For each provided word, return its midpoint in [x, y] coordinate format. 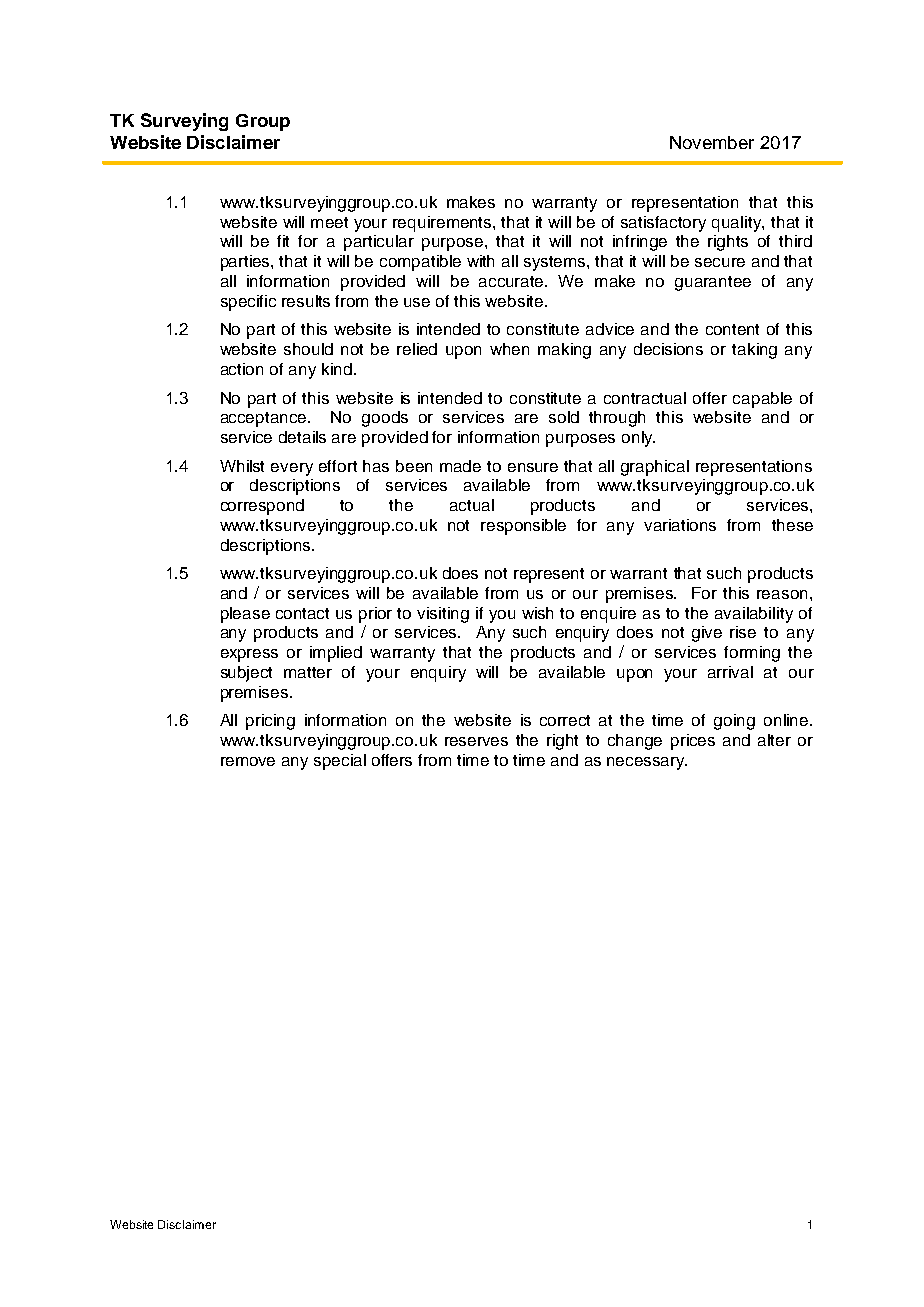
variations [680, 525]
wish [537, 613]
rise [743, 632]
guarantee [713, 283]
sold [564, 417]
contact [302, 613]
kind [337, 369]
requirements [443, 224]
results [306, 301]
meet [329, 222]
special [340, 762]
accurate [512, 281]
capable [762, 400]
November [712, 142]
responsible [523, 527]
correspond [262, 507]
